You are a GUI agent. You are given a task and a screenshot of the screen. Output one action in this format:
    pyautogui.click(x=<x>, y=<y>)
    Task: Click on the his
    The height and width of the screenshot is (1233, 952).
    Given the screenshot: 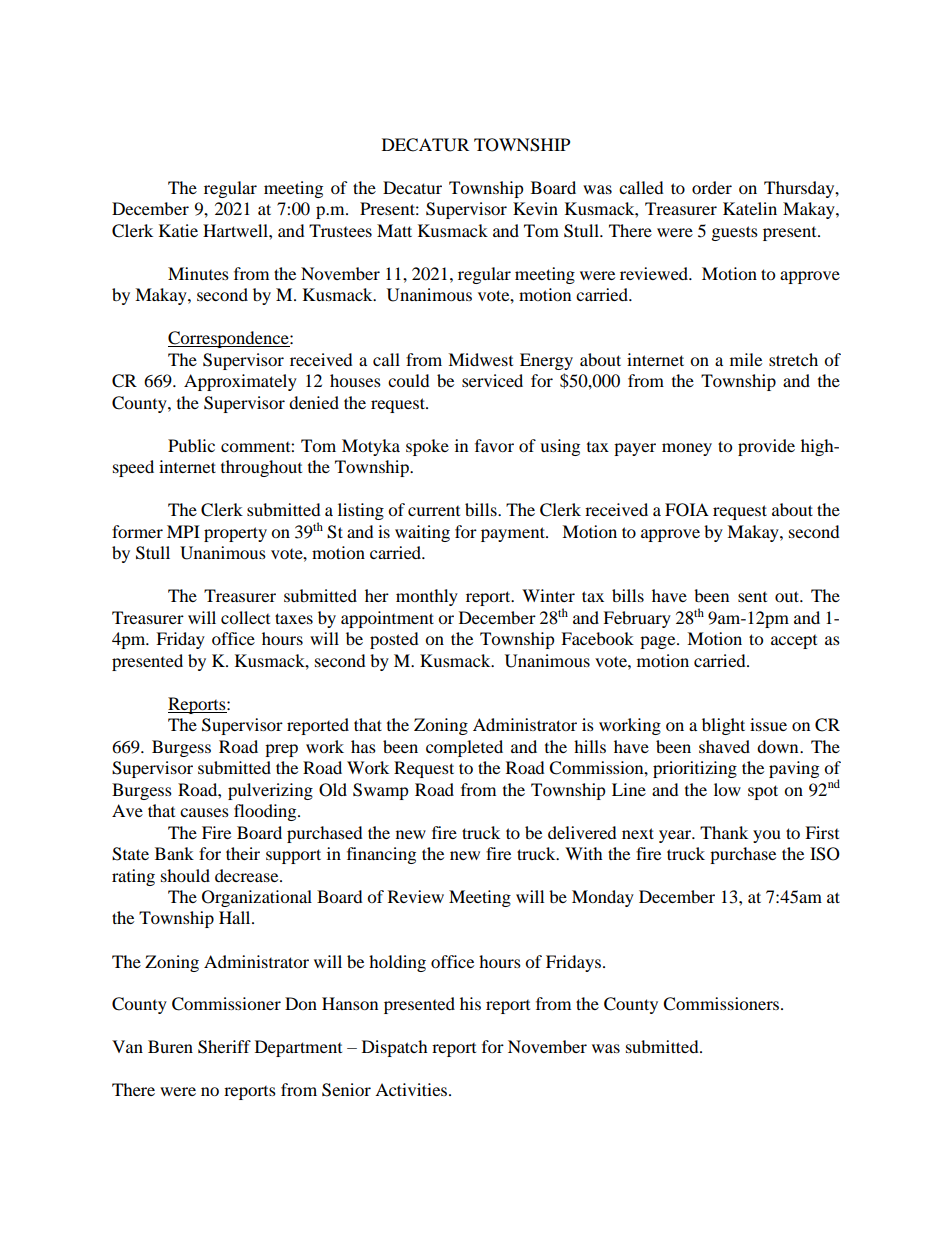 What is the action you would take?
    pyautogui.click(x=470, y=1003)
